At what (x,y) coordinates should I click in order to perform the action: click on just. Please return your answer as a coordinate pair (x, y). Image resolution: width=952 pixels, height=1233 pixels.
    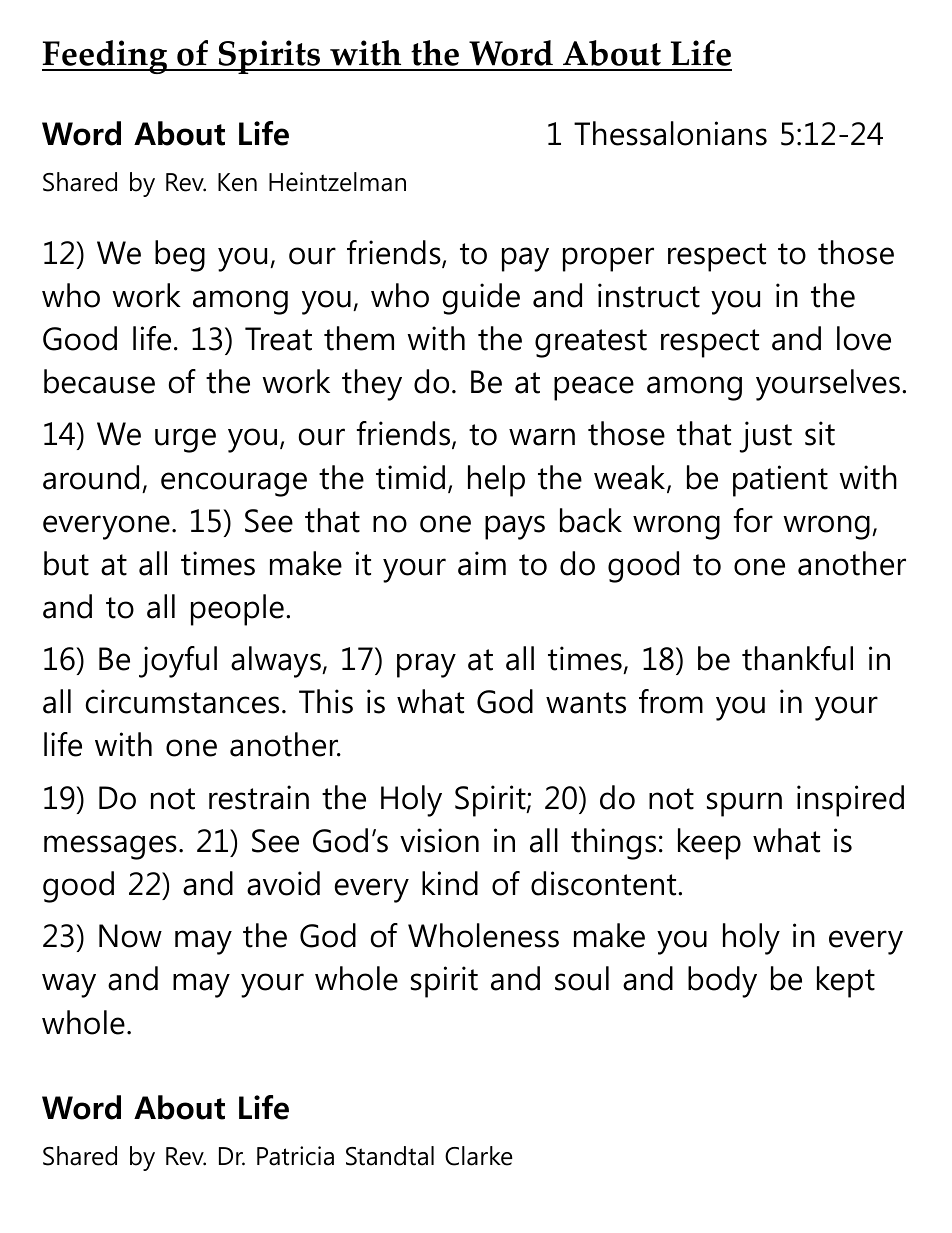
    Looking at the image, I should click on (766, 437).
